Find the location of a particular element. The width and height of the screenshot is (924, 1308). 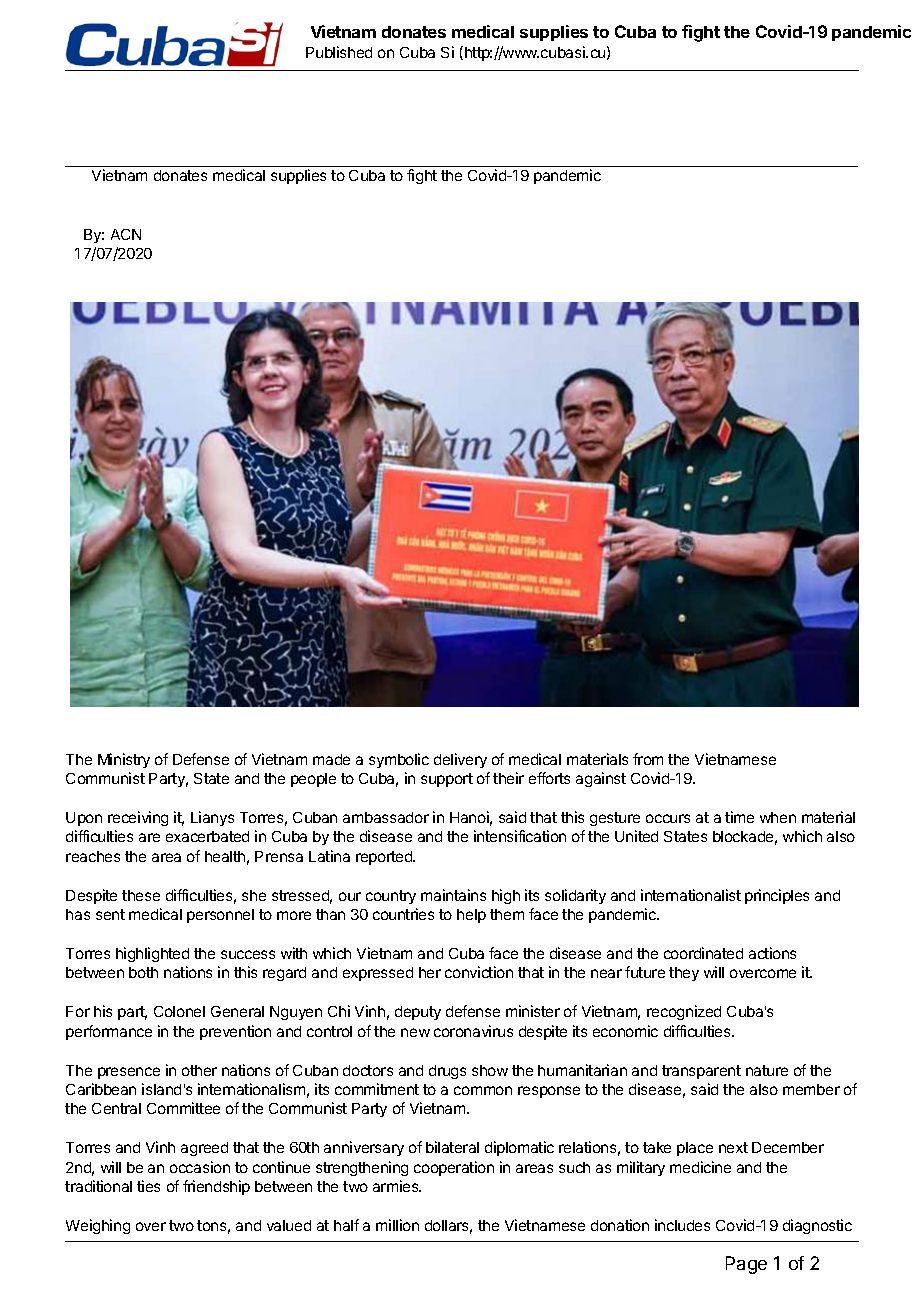

ACN is located at coordinates (126, 234).
